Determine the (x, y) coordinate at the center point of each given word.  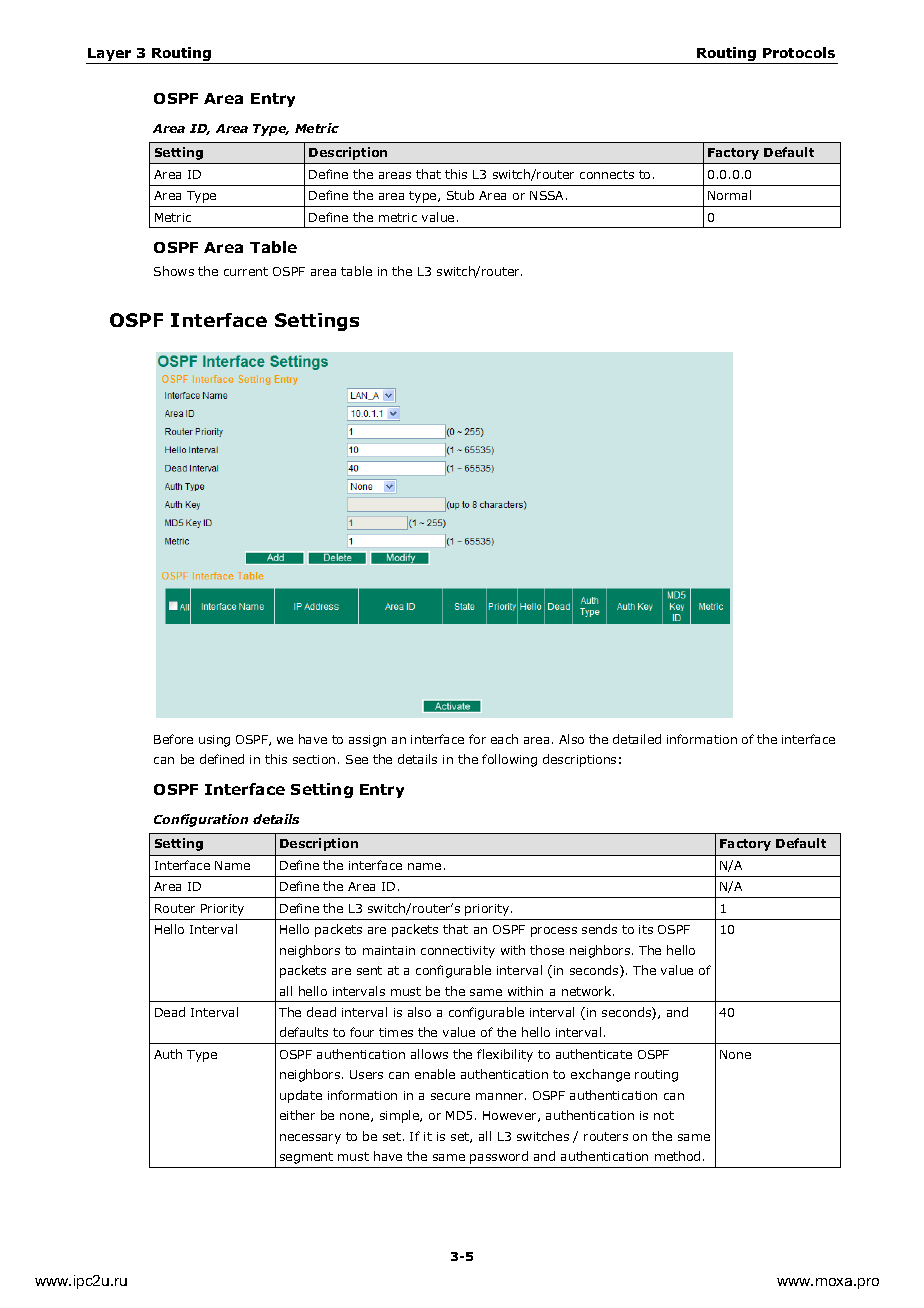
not (664, 1115)
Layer (109, 54)
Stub (460, 195)
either (297, 1115)
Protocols (799, 52)
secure (450, 1096)
